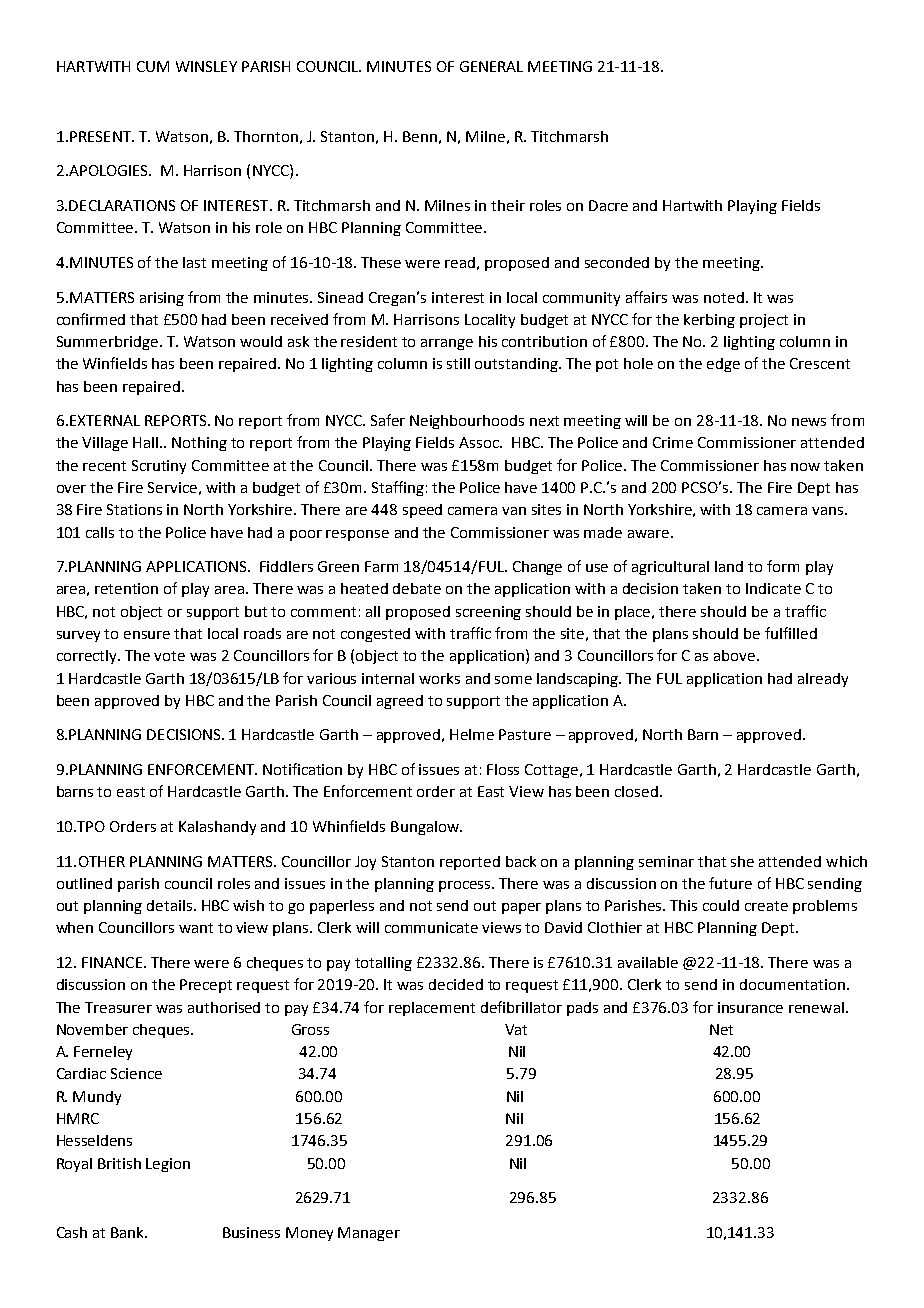 This screenshot has width=924, height=1308. Describe the element at coordinates (431, 927) in the screenshot. I see `communicate` at that location.
